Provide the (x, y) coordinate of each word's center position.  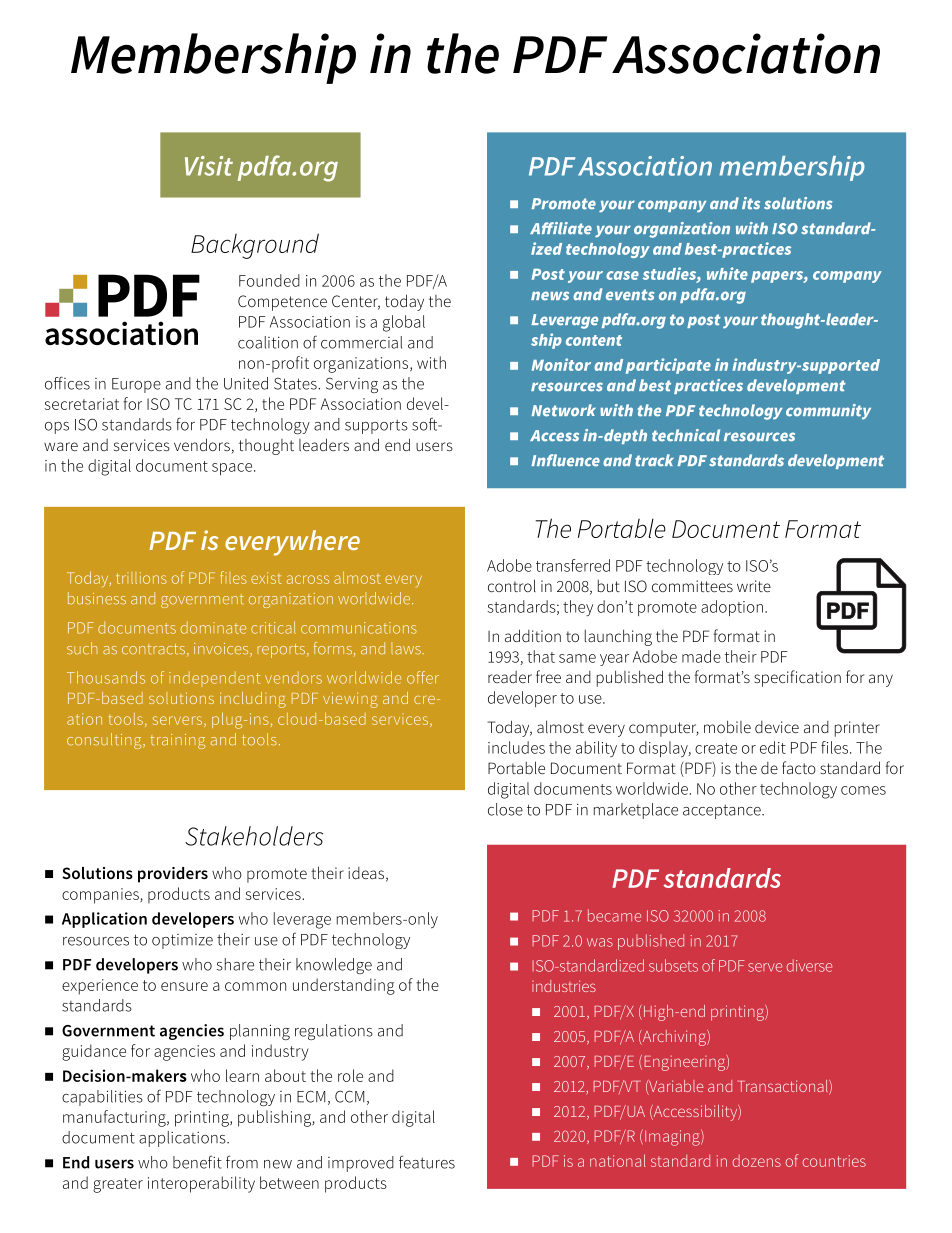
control (512, 585)
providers (173, 875)
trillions (141, 578)
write (754, 586)
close (505, 809)
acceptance (723, 812)
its (751, 203)
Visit (209, 166)
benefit (197, 1162)
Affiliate (561, 228)
